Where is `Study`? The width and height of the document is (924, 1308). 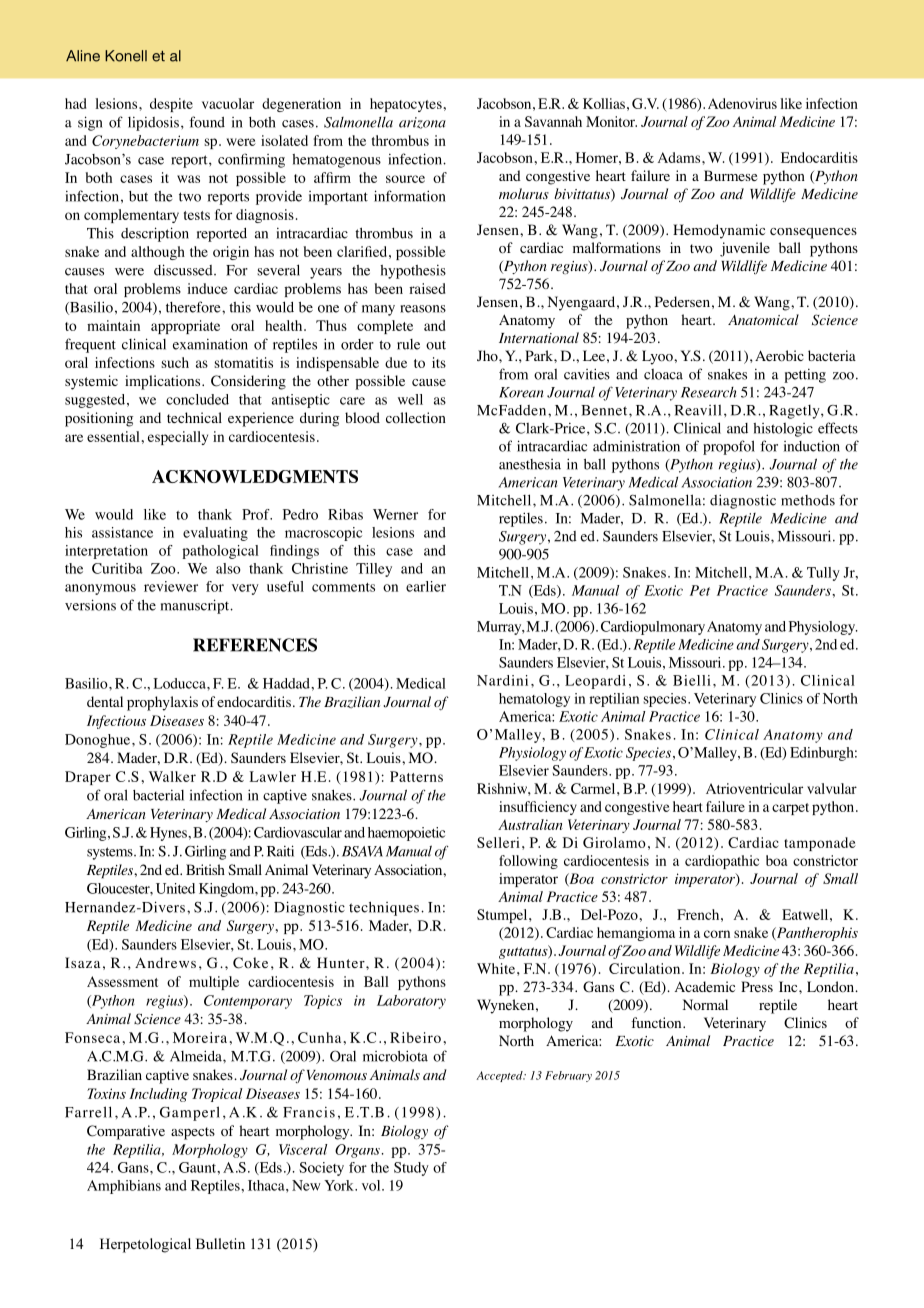 Study is located at coordinates (411, 1169).
